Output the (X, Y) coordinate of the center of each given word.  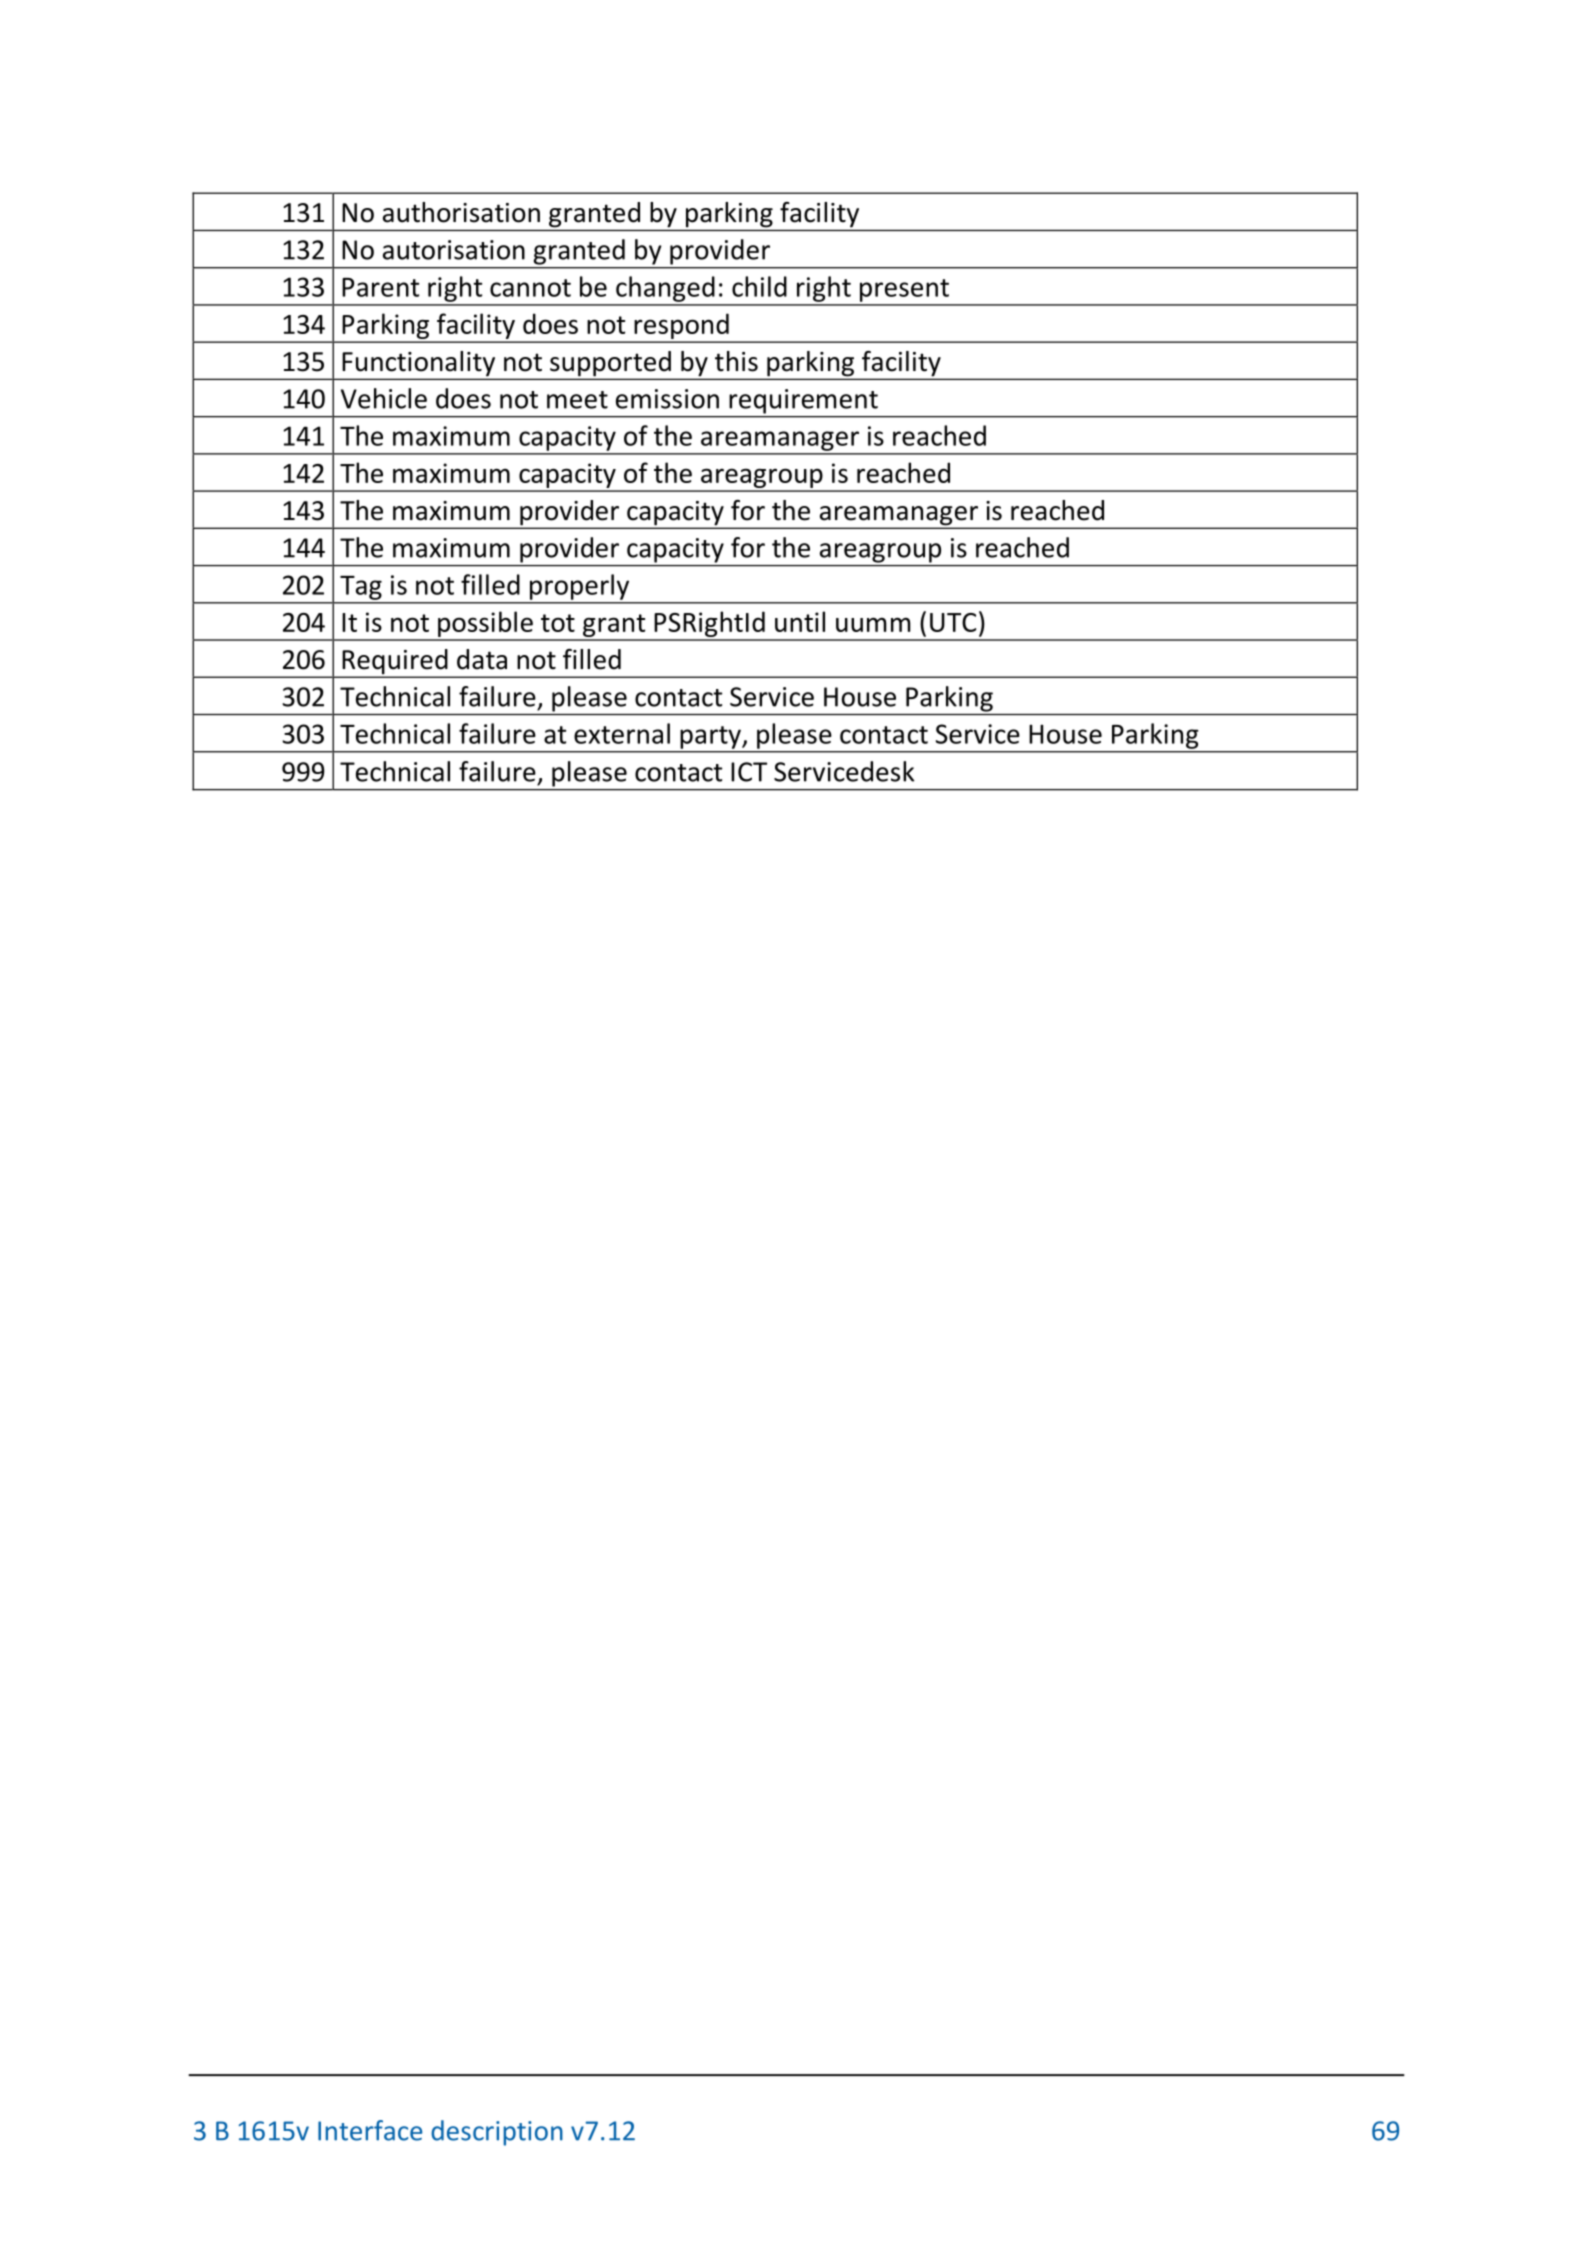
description (497, 2133)
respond (681, 327)
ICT (749, 772)
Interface (370, 2130)
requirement (804, 401)
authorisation (461, 212)
